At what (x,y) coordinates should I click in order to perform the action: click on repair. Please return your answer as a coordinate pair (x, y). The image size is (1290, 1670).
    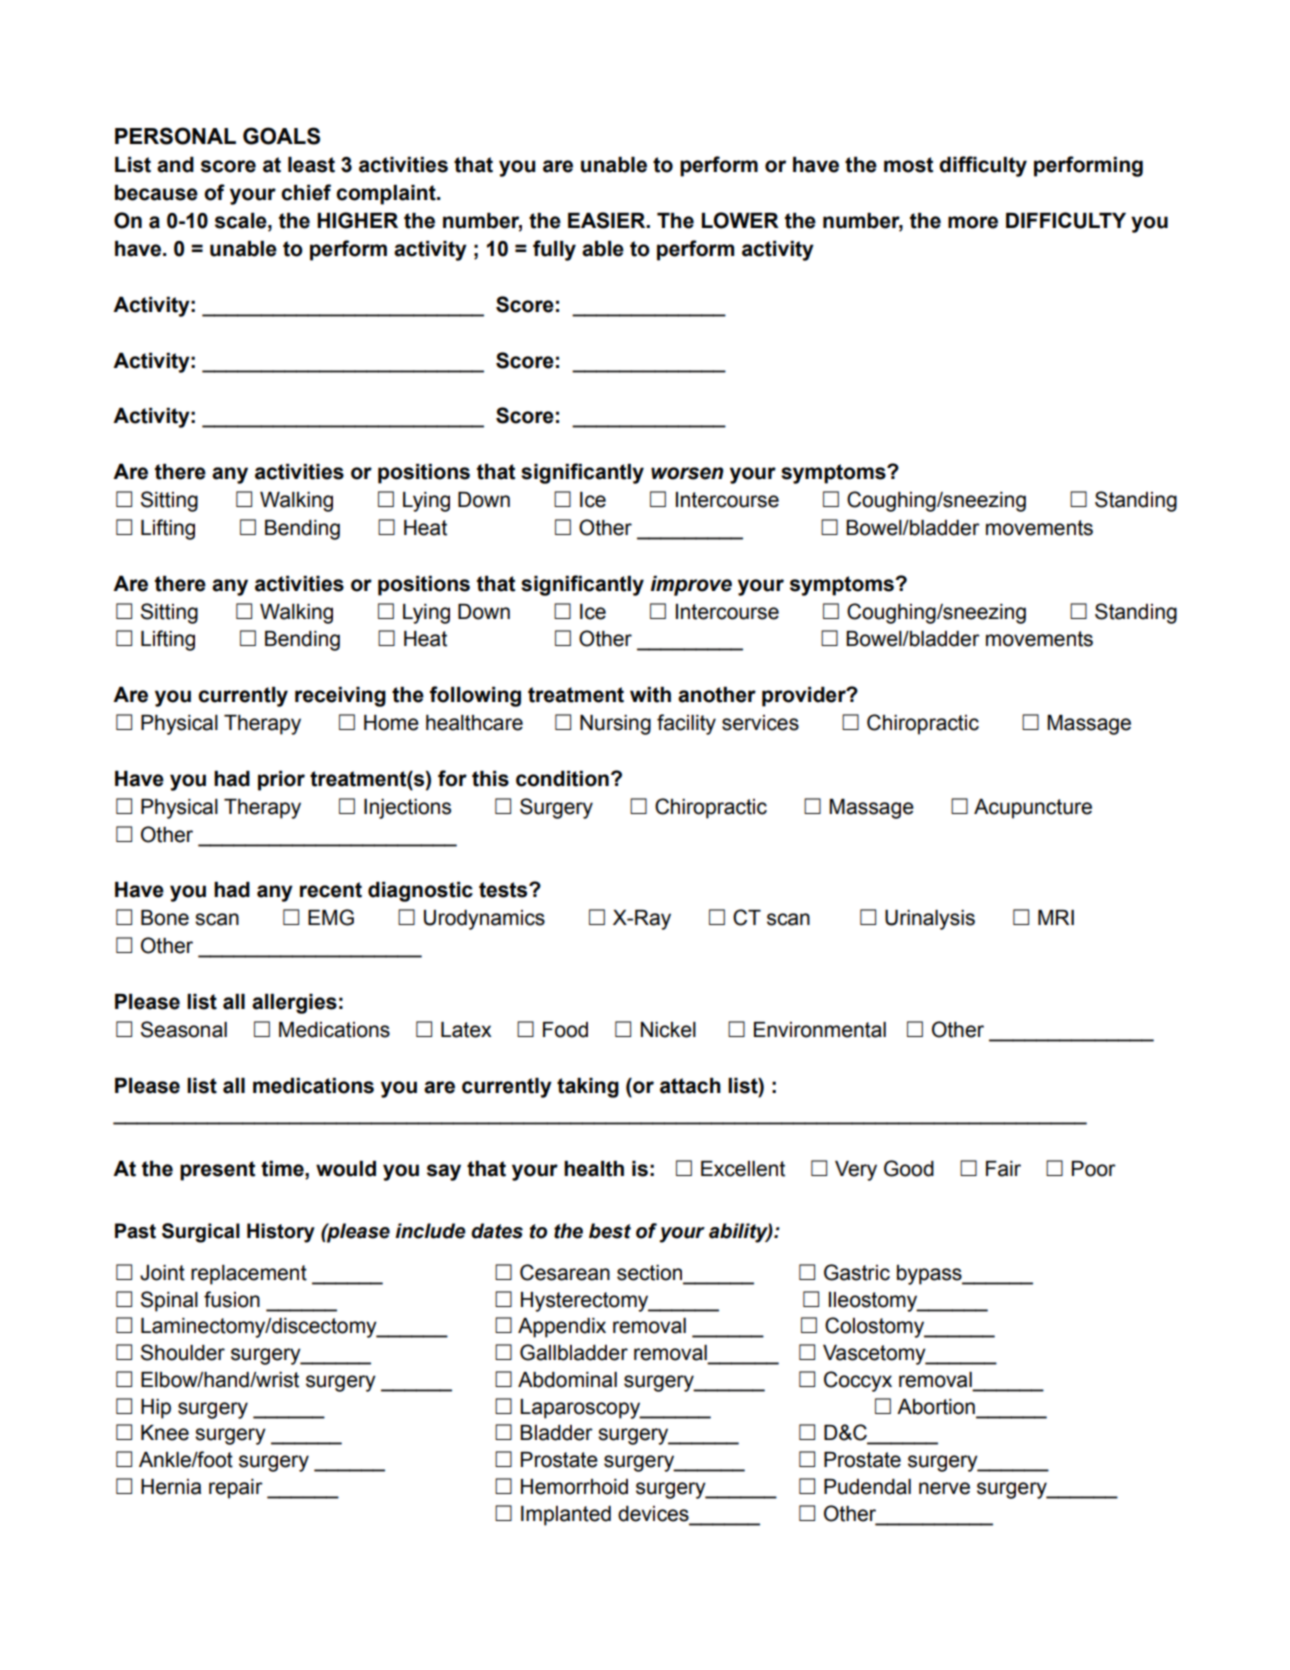
    Looking at the image, I should click on (236, 1489).
